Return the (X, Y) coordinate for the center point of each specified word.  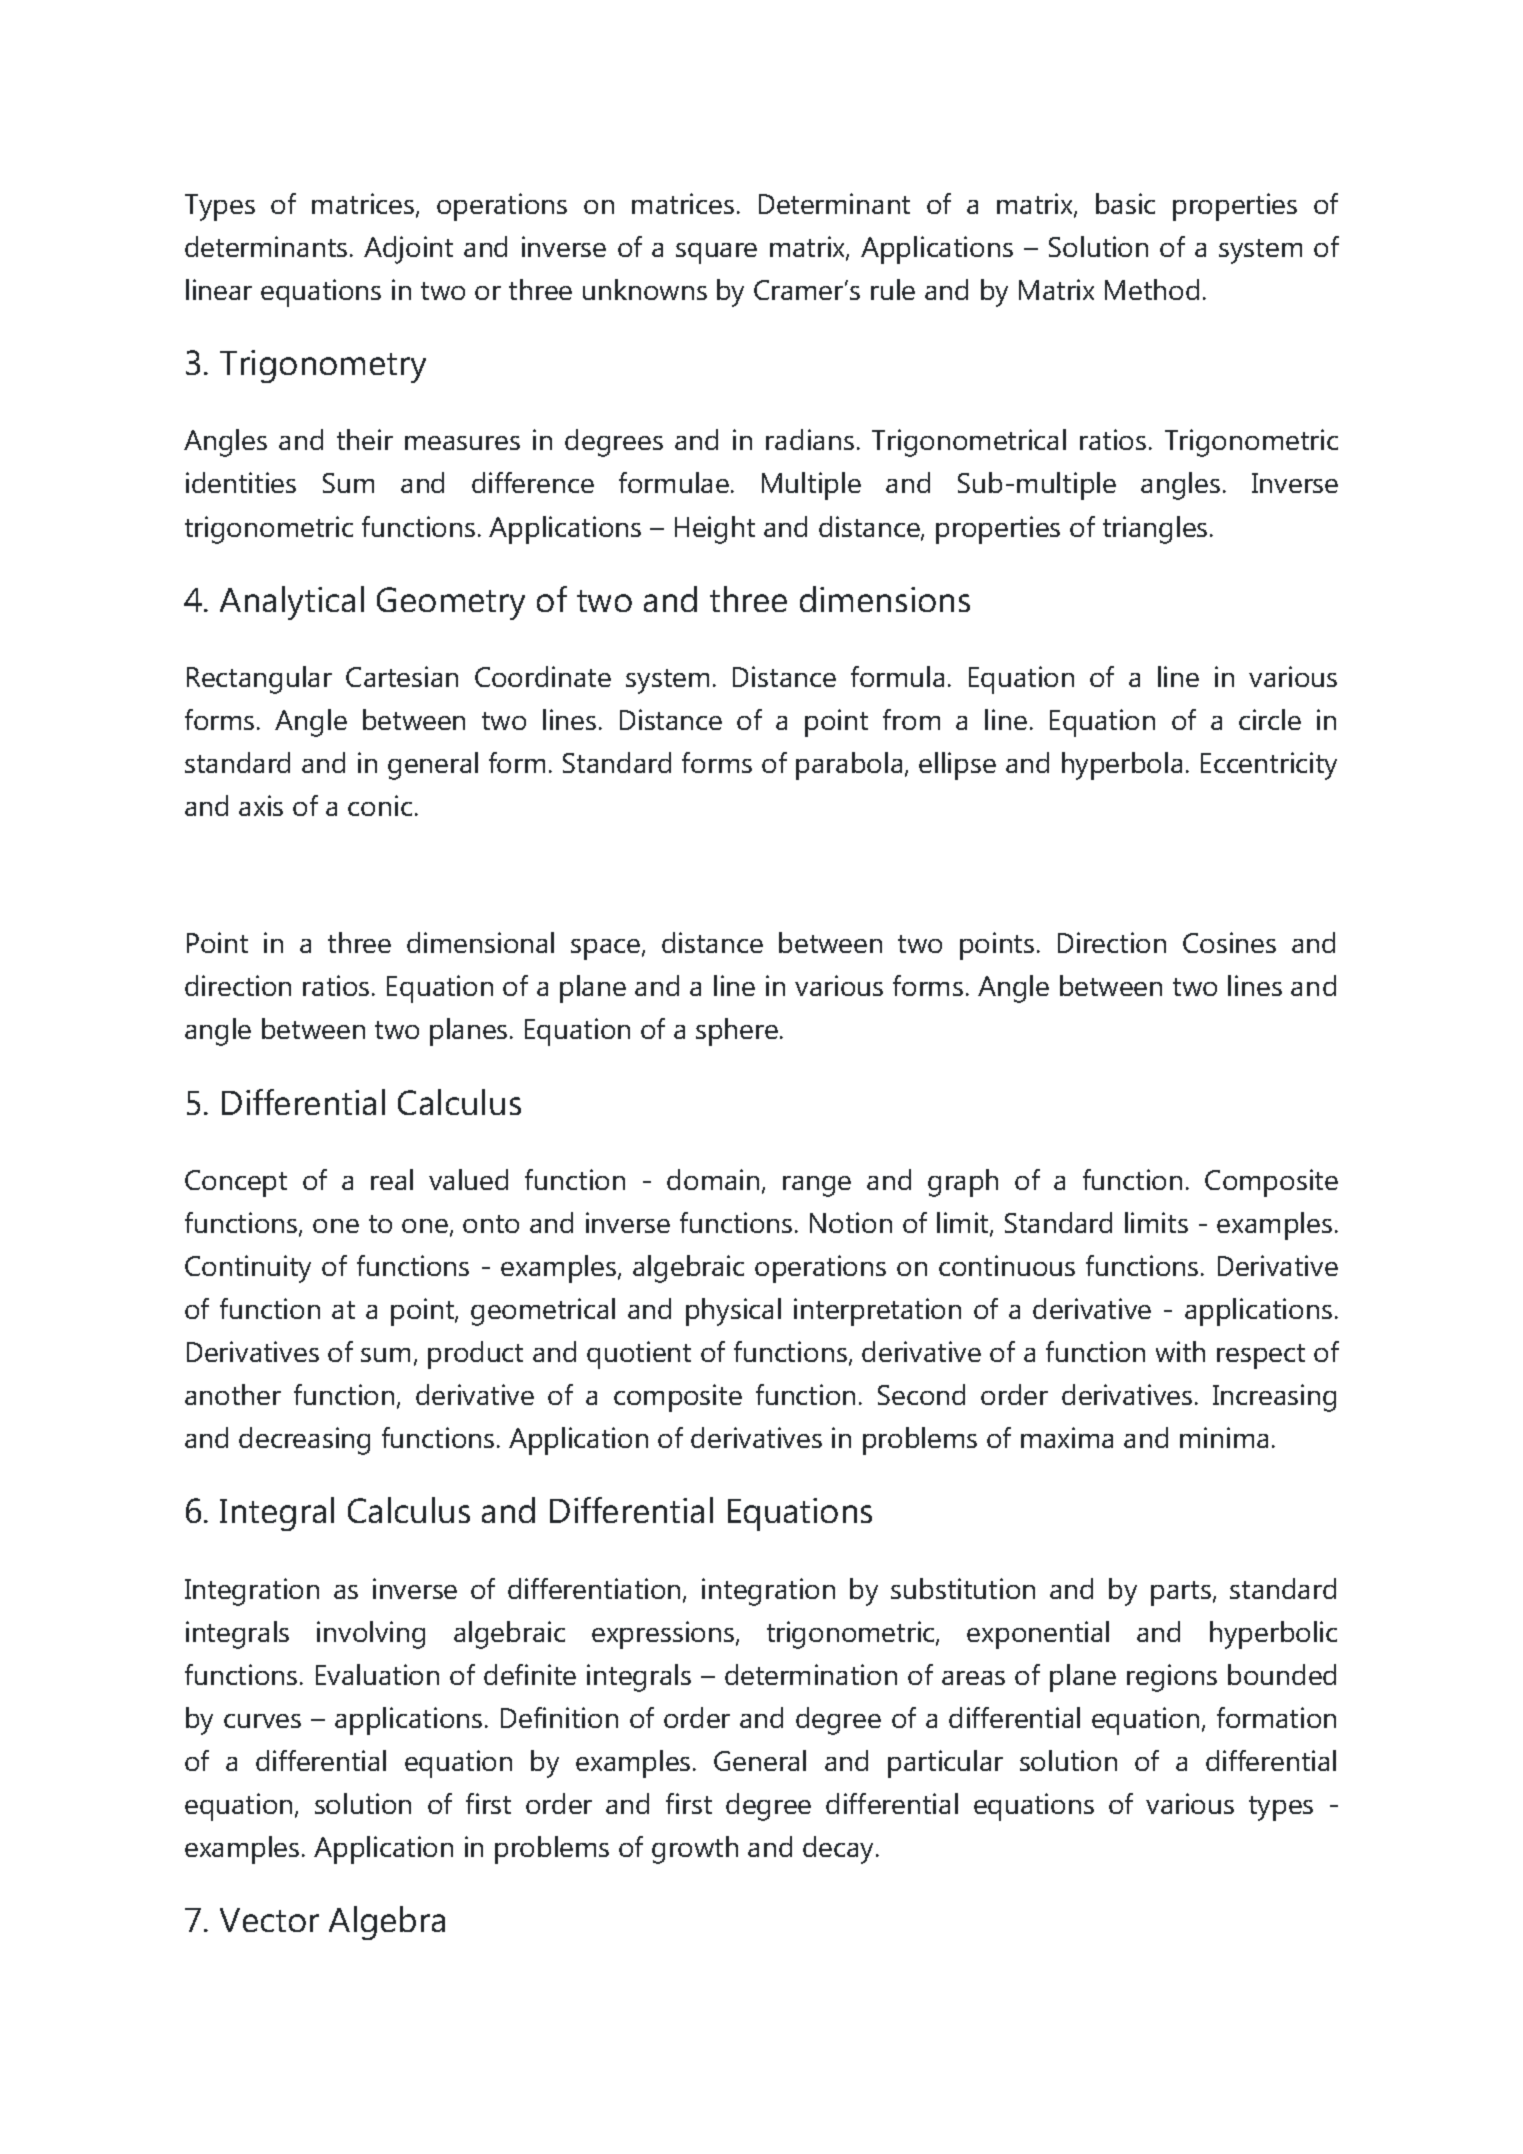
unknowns (645, 289)
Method (1152, 289)
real (392, 1179)
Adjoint (408, 250)
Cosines (1229, 942)
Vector (269, 1920)
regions (1172, 1678)
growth (695, 1850)
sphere (737, 1032)
